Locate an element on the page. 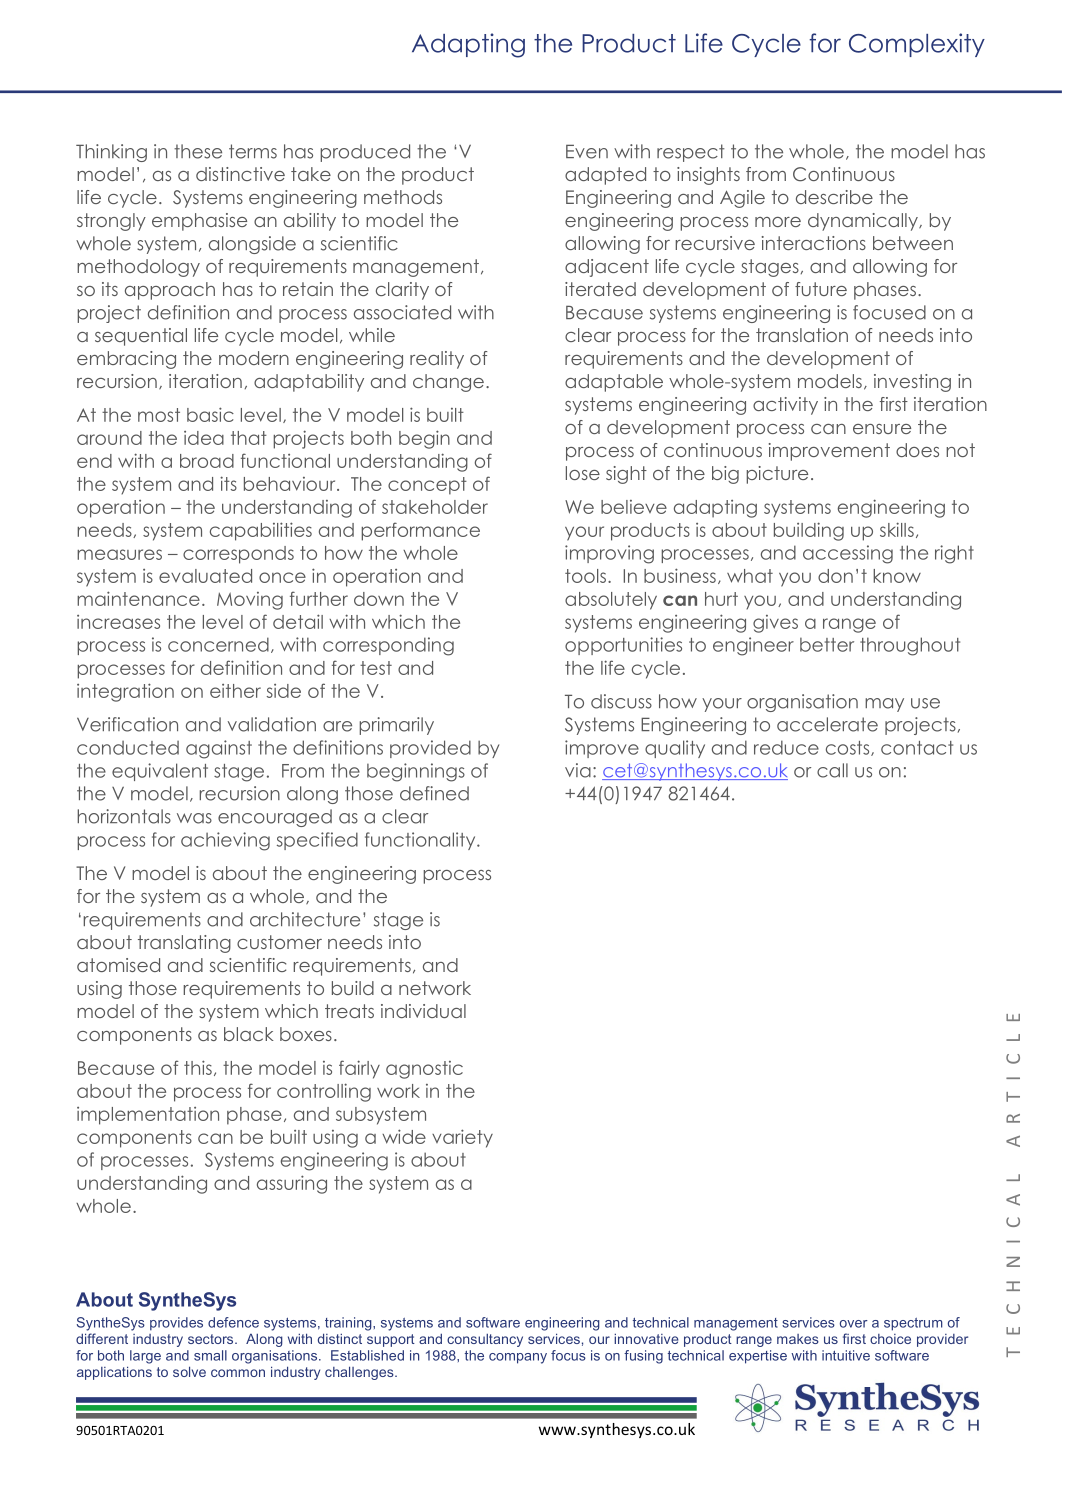 The width and height of the document is (1065, 1504). may is located at coordinates (884, 705).
